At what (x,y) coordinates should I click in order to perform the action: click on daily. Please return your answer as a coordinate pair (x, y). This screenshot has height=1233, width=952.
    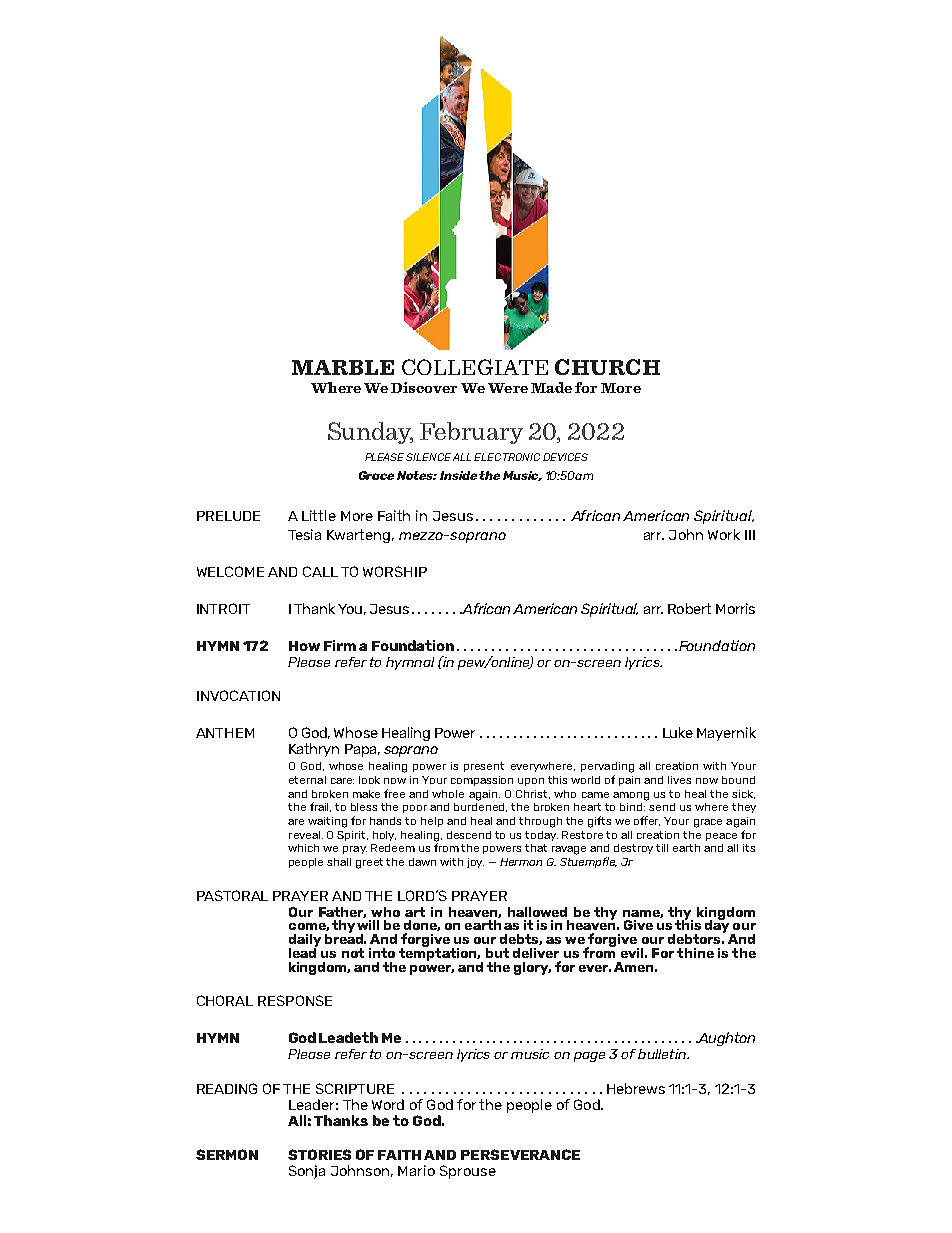
    Looking at the image, I should click on (305, 941).
